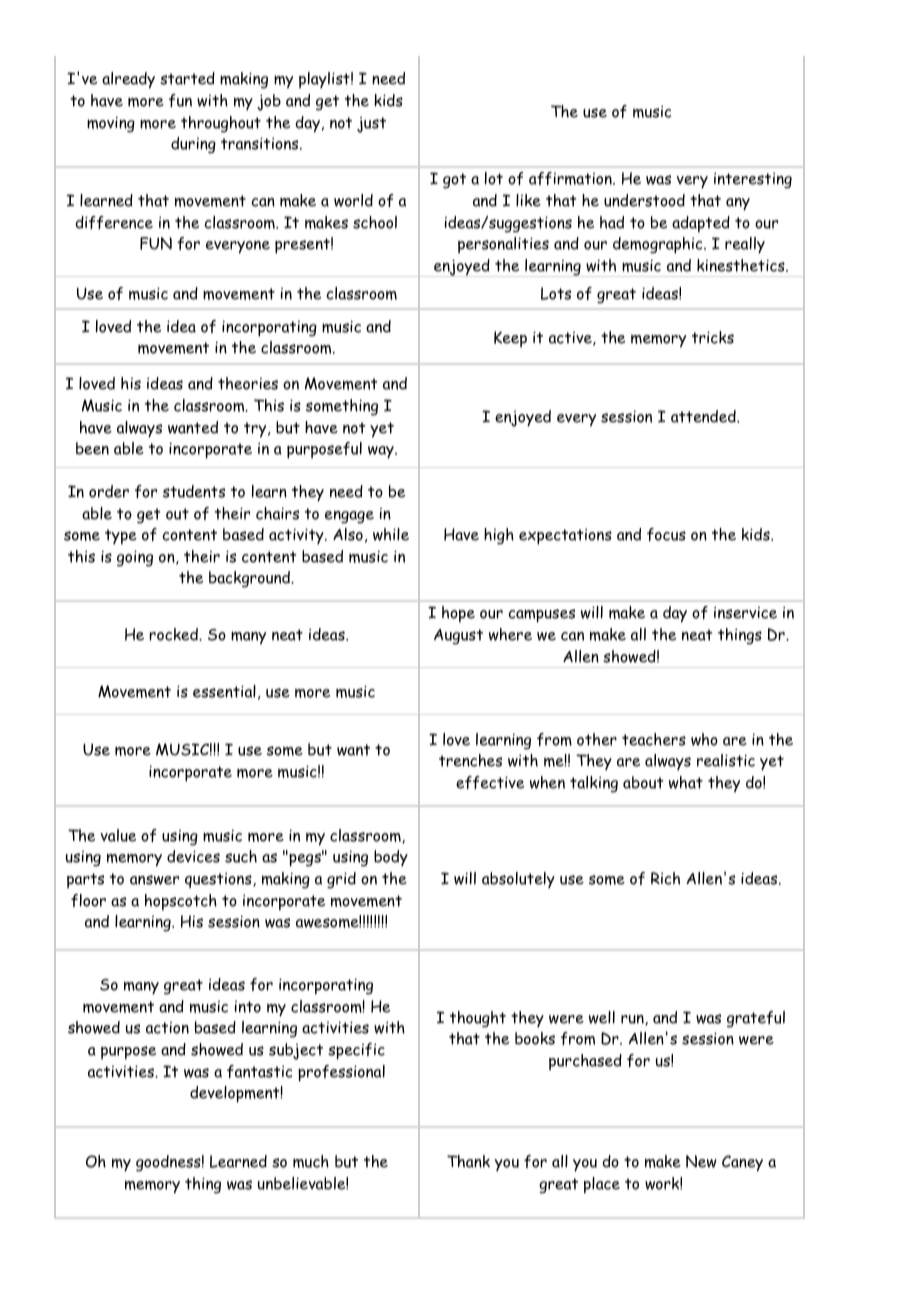  I want to click on fantastic, so click(259, 1071).
